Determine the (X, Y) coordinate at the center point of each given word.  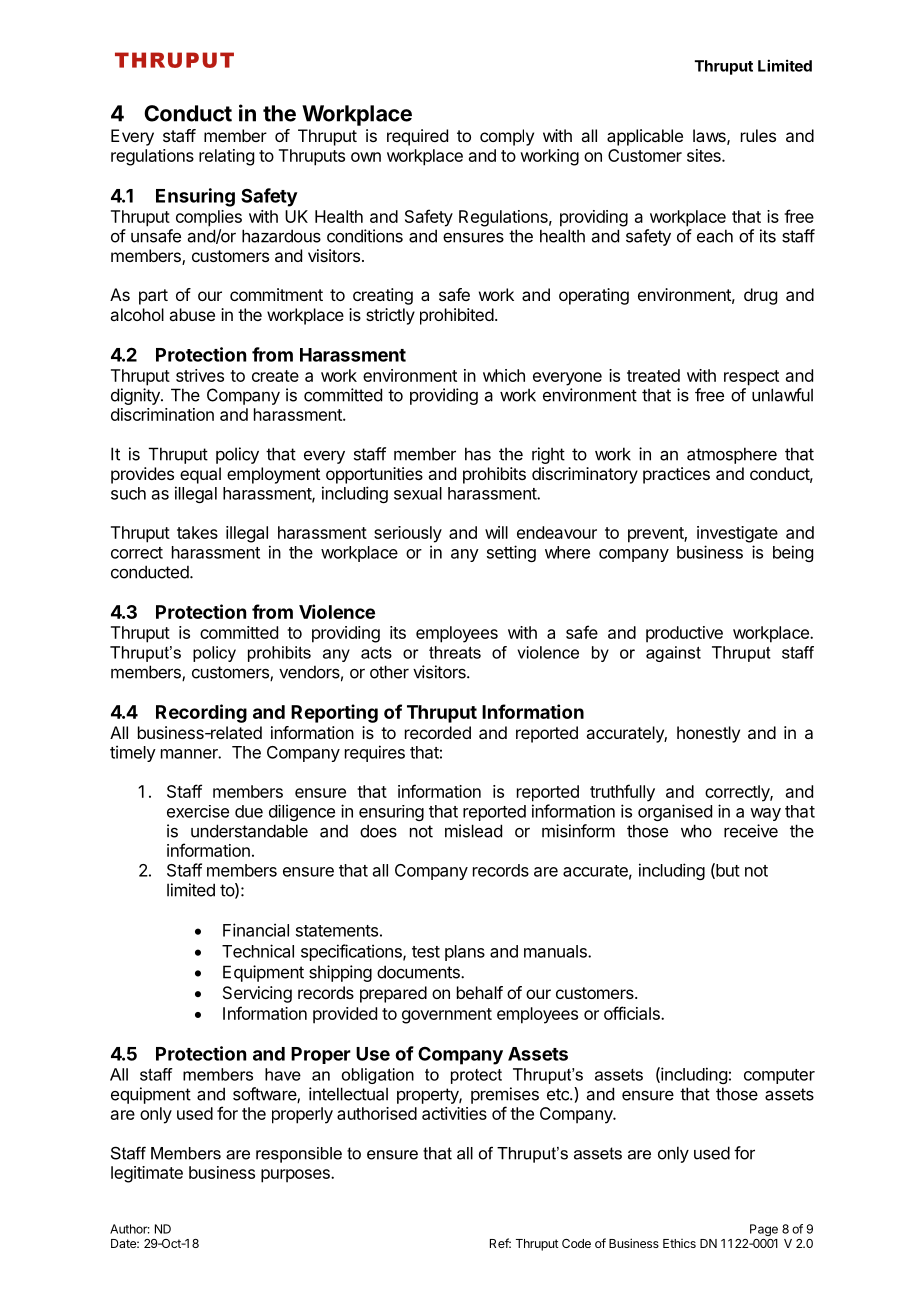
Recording (201, 713)
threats (455, 652)
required (417, 137)
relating (226, 157)
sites (705, 155)
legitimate (147, 1174)
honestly (708, 734)
